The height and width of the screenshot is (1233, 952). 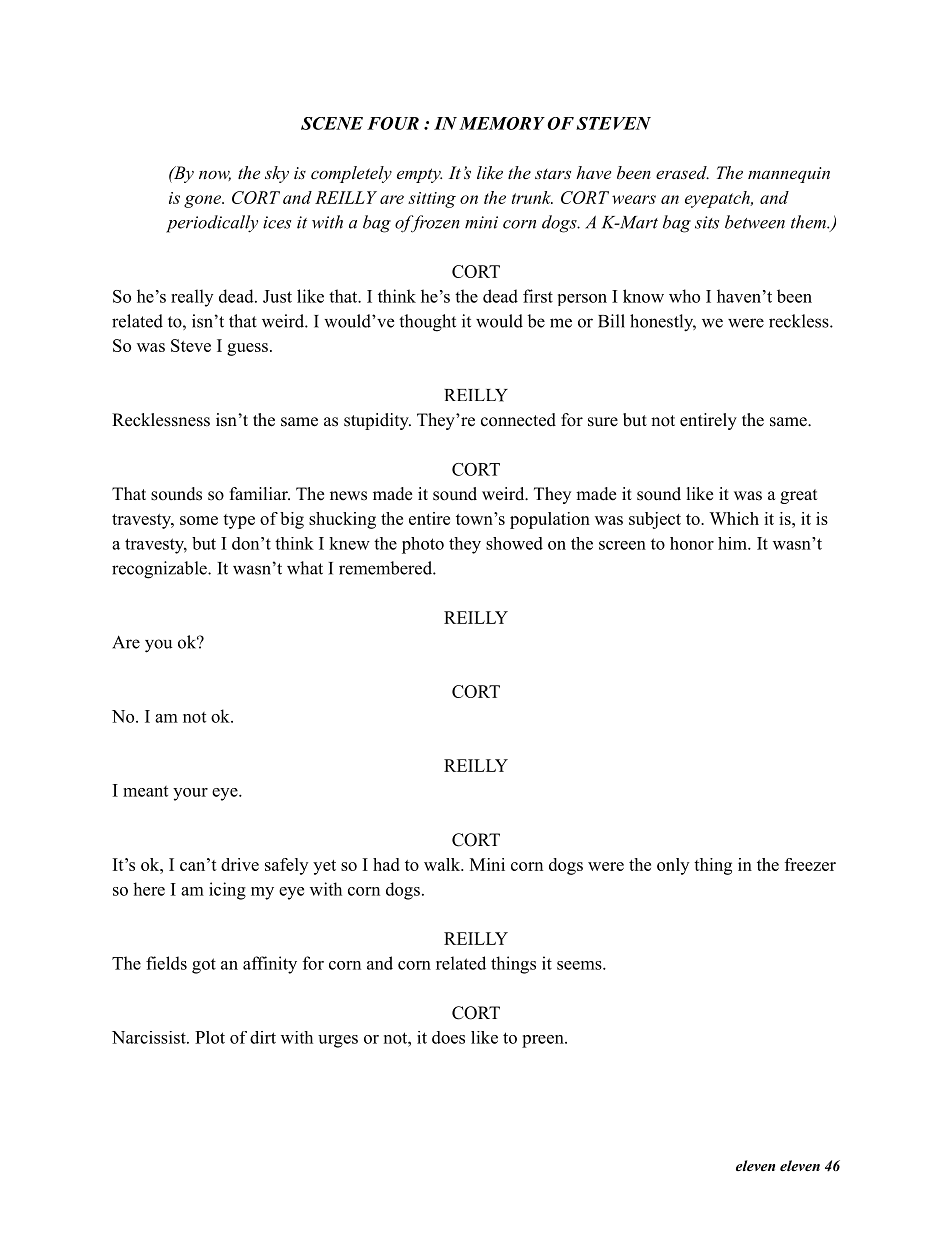 I want to click on sky, so click(x=277, y=174).
